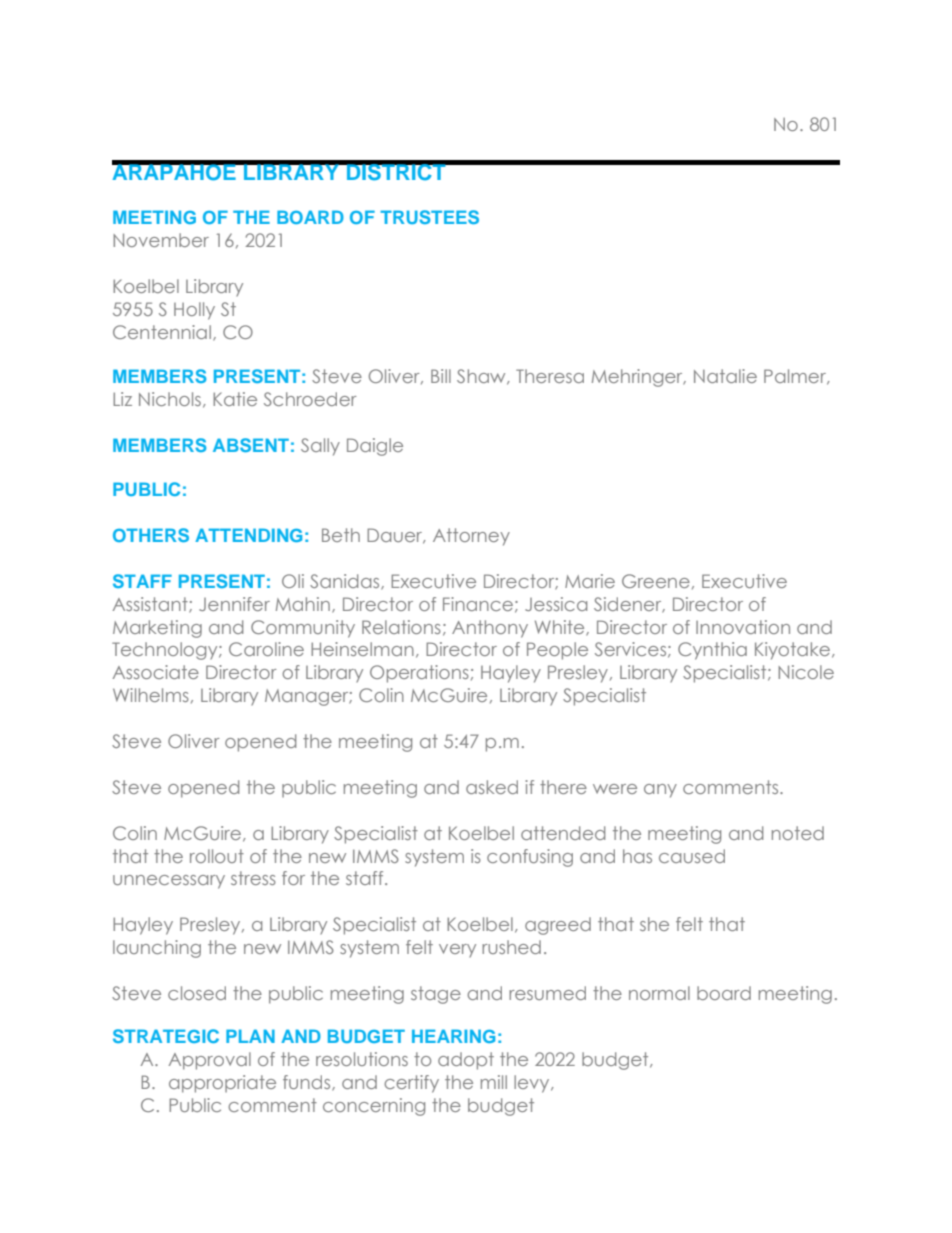 The image size is (952, 1233). I want to click on Cynthia, so click(712, 651).
